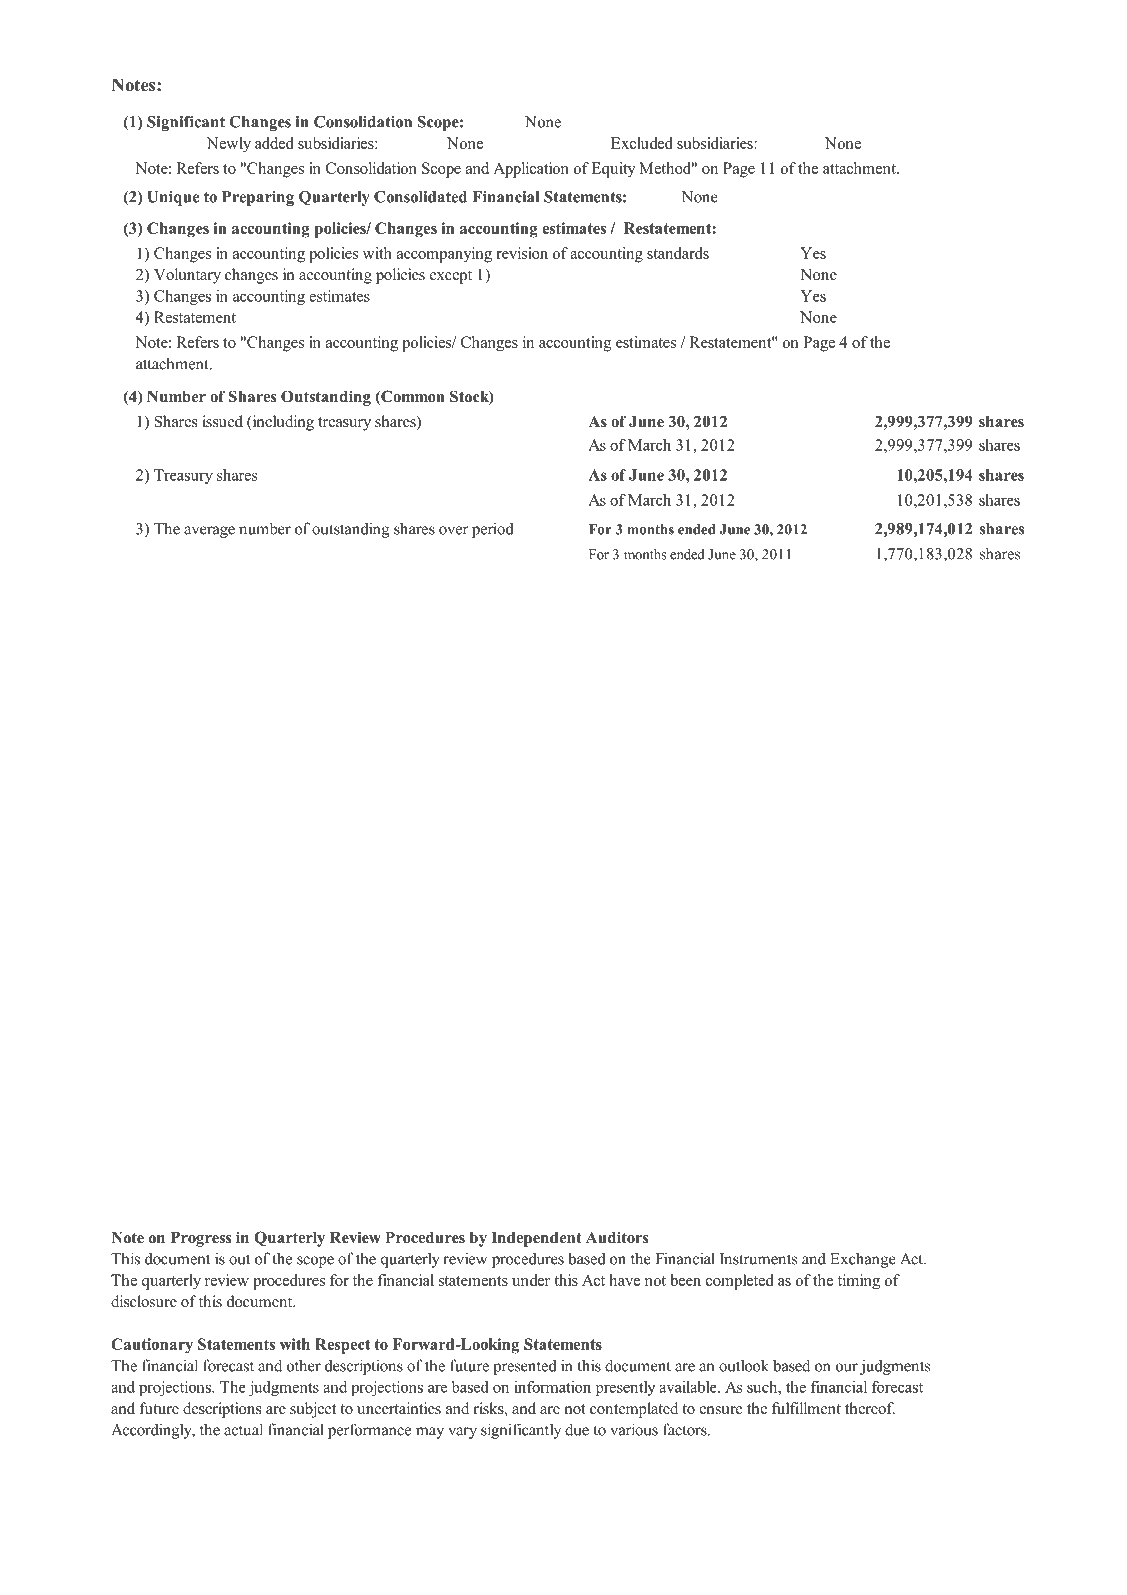 This screenshot has width=1127, height=1595. Describe the element at coordinates (531, 1280) in the screenshot. I see `under` at that location.
